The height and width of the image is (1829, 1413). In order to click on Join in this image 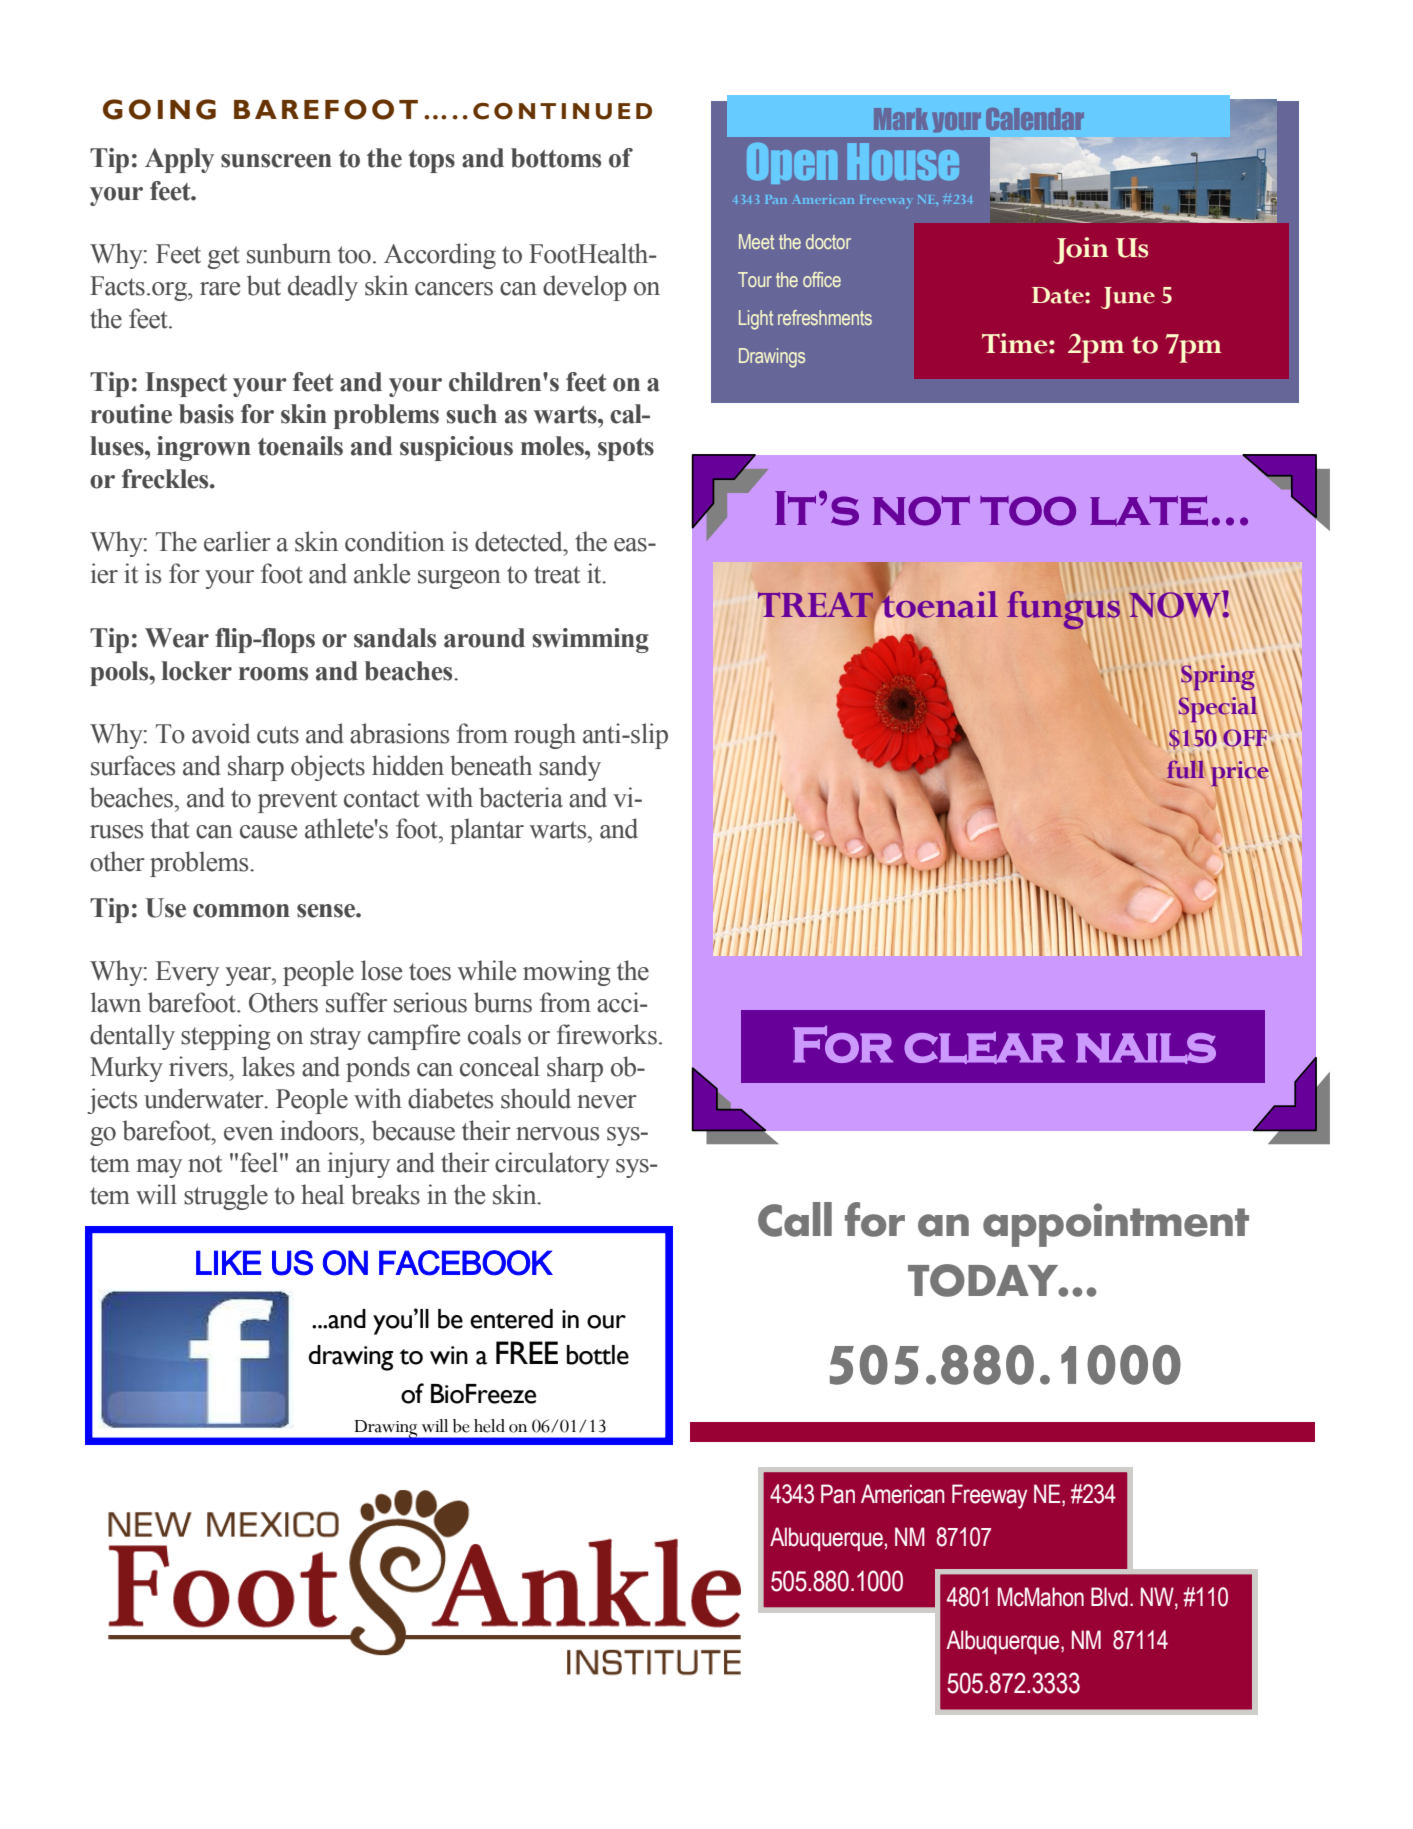, I will do `click(1080, 250)`.
